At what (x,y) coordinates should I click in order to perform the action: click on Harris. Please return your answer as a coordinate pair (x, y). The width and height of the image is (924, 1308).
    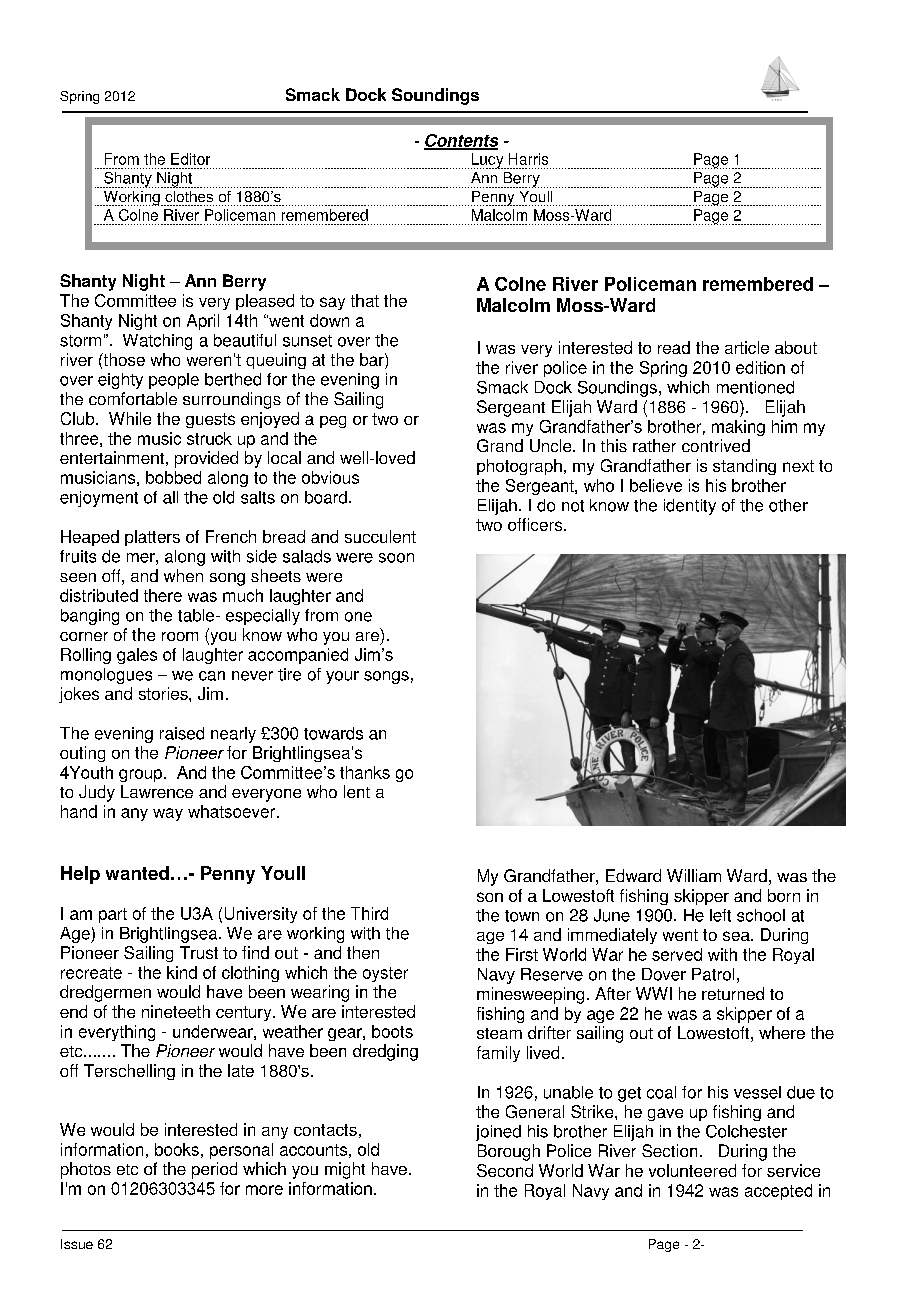
    Looking at the image, I should click on (528, 159).
